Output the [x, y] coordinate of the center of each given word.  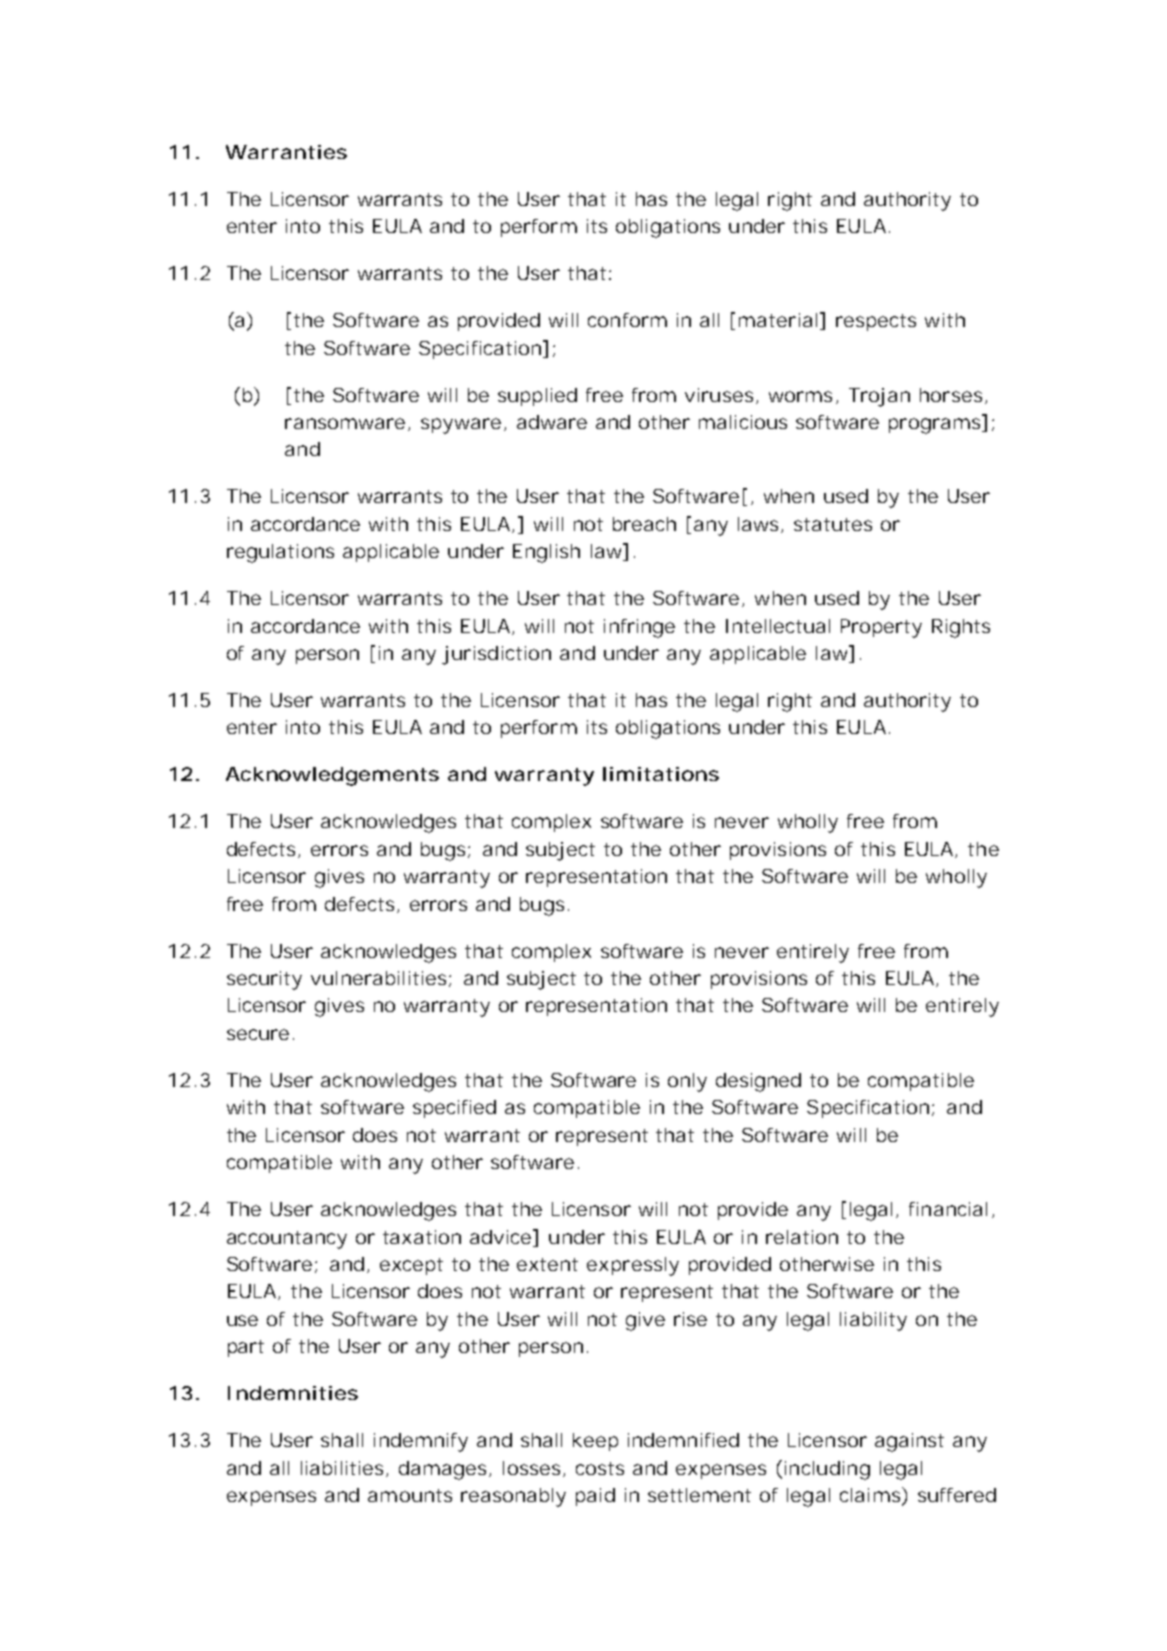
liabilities [344, 1469]
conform [627, 320]
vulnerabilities [380, 979]
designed [758, 1082]
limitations [661, 774]
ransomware [345, 423]
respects [876, 322]
